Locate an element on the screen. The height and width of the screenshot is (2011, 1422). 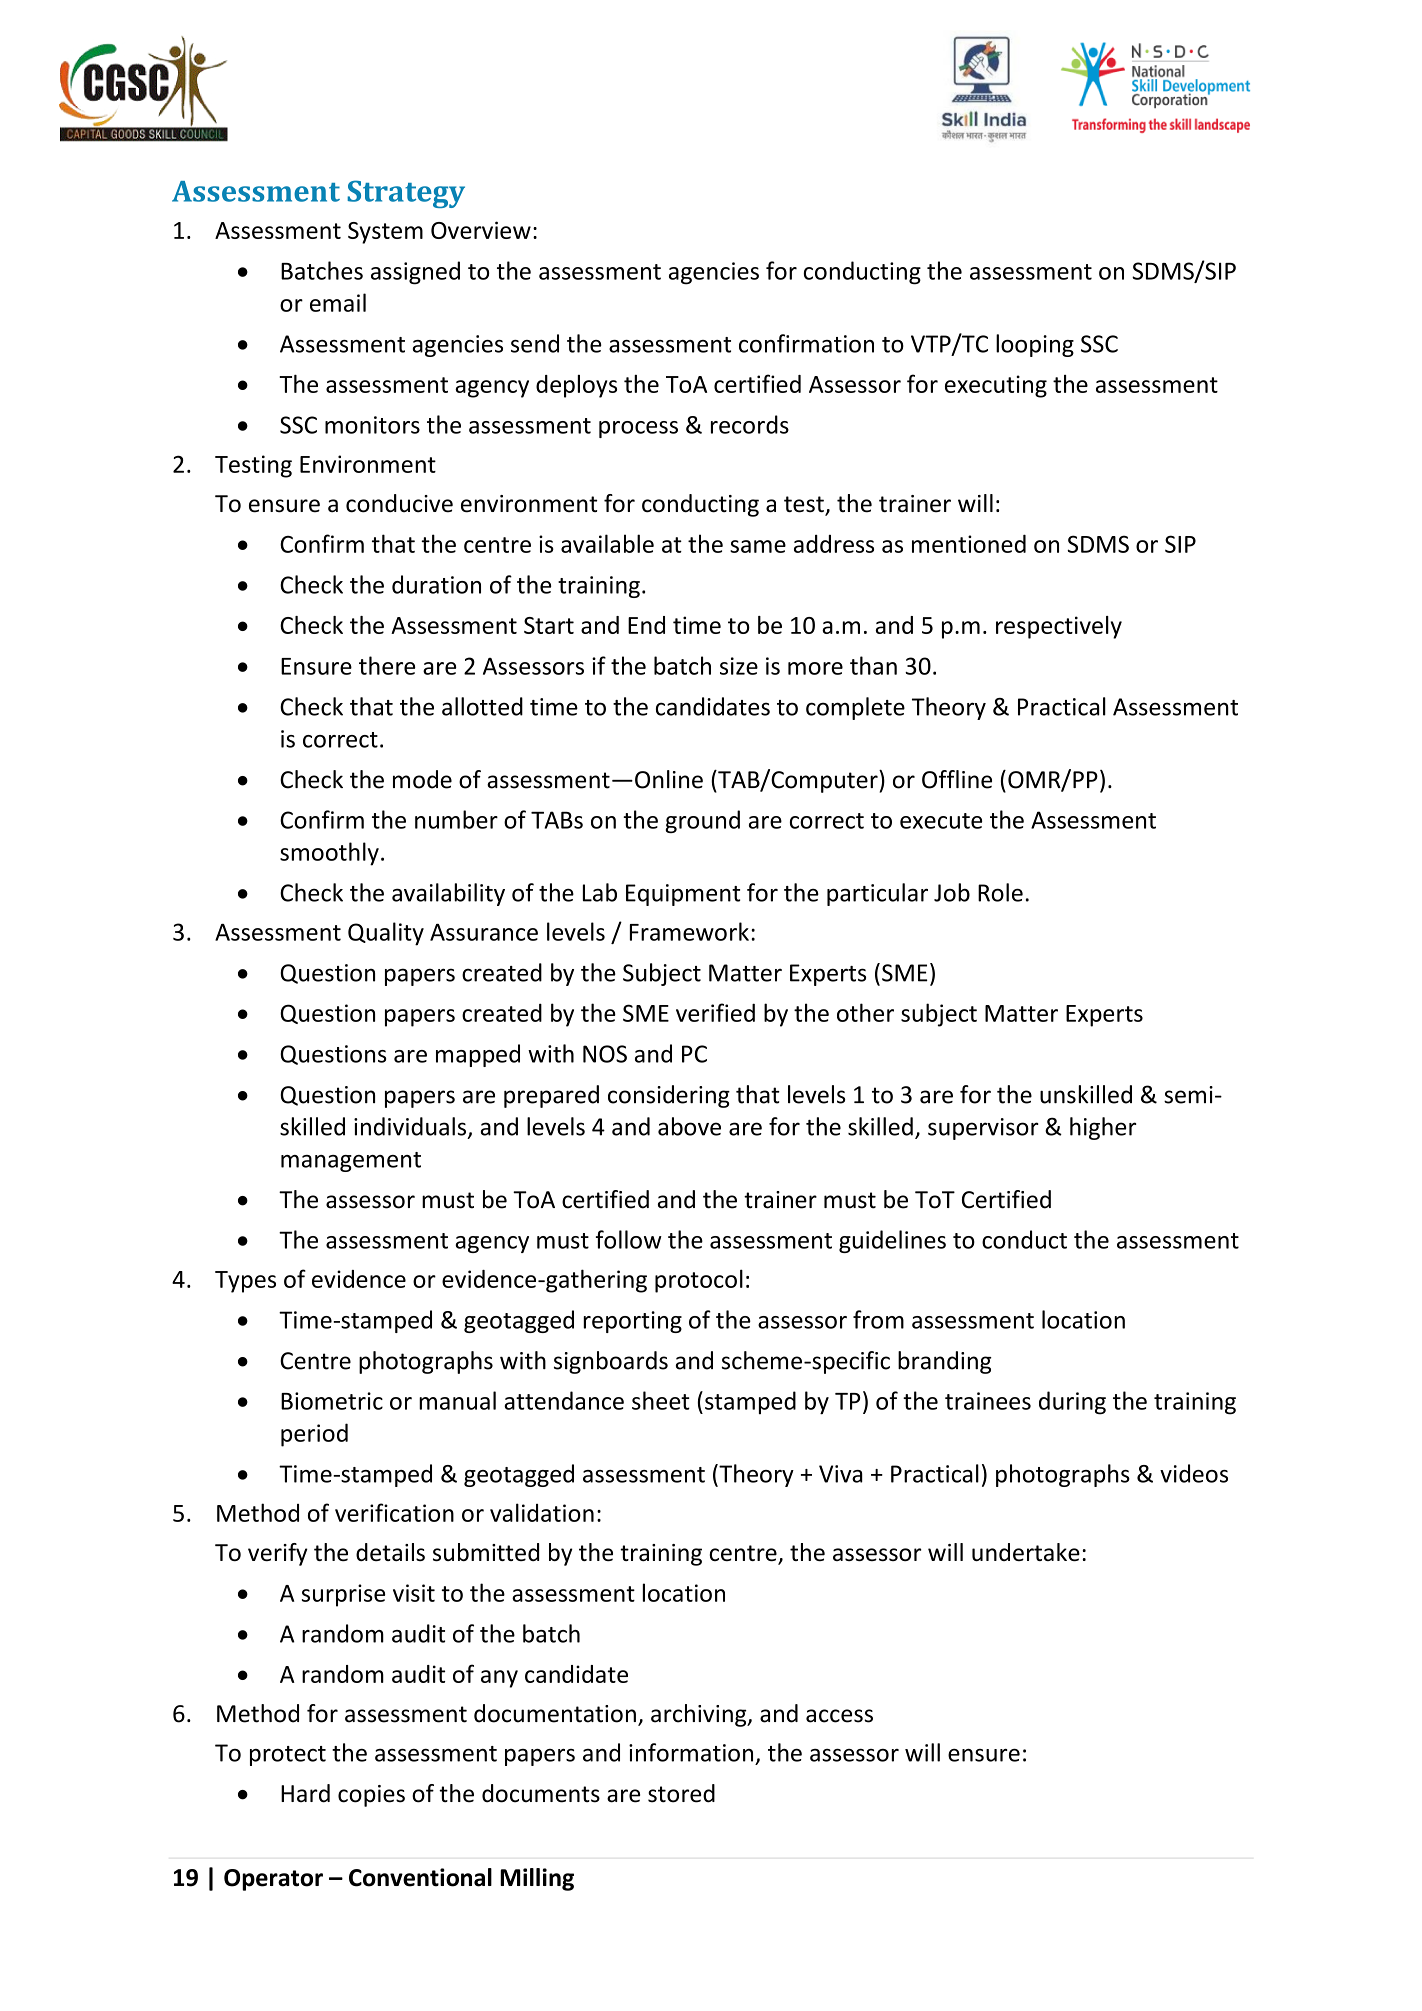
higher is located at coordinates (1103, 1128).
